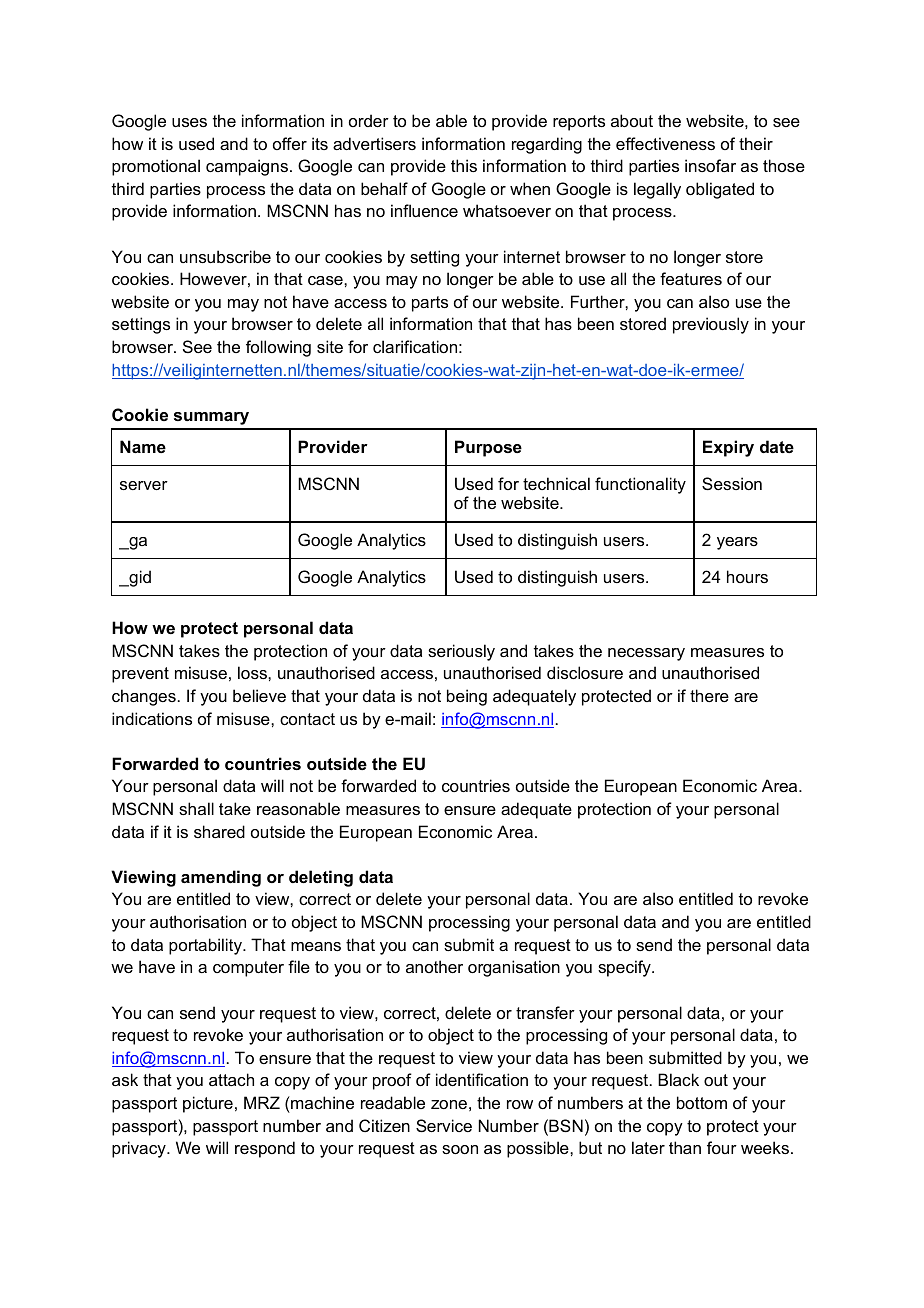 This document has width=924, height=1308. I want to click on this, so click(464, 165).
